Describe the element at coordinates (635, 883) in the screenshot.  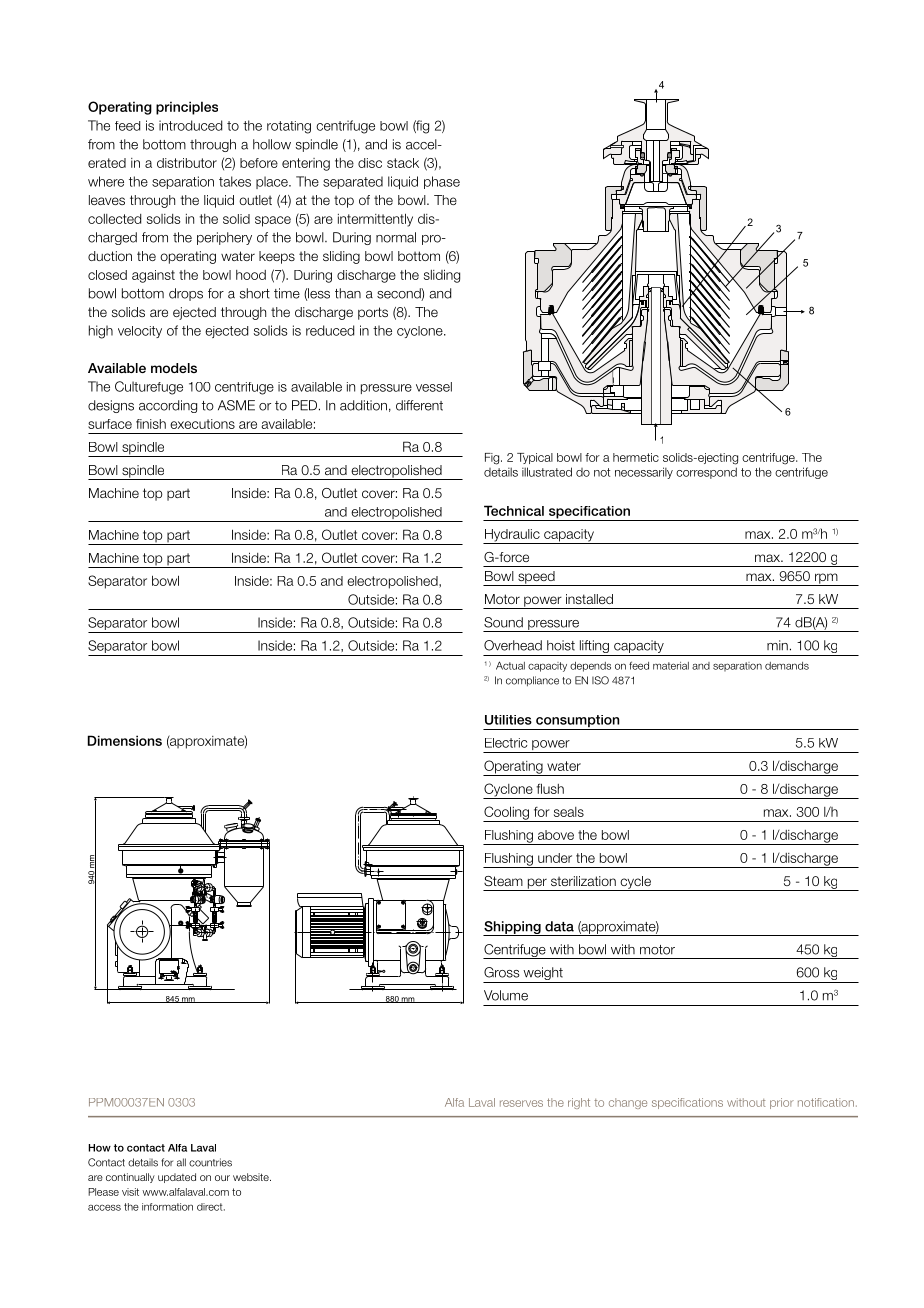
I see `cycle` at that location.
